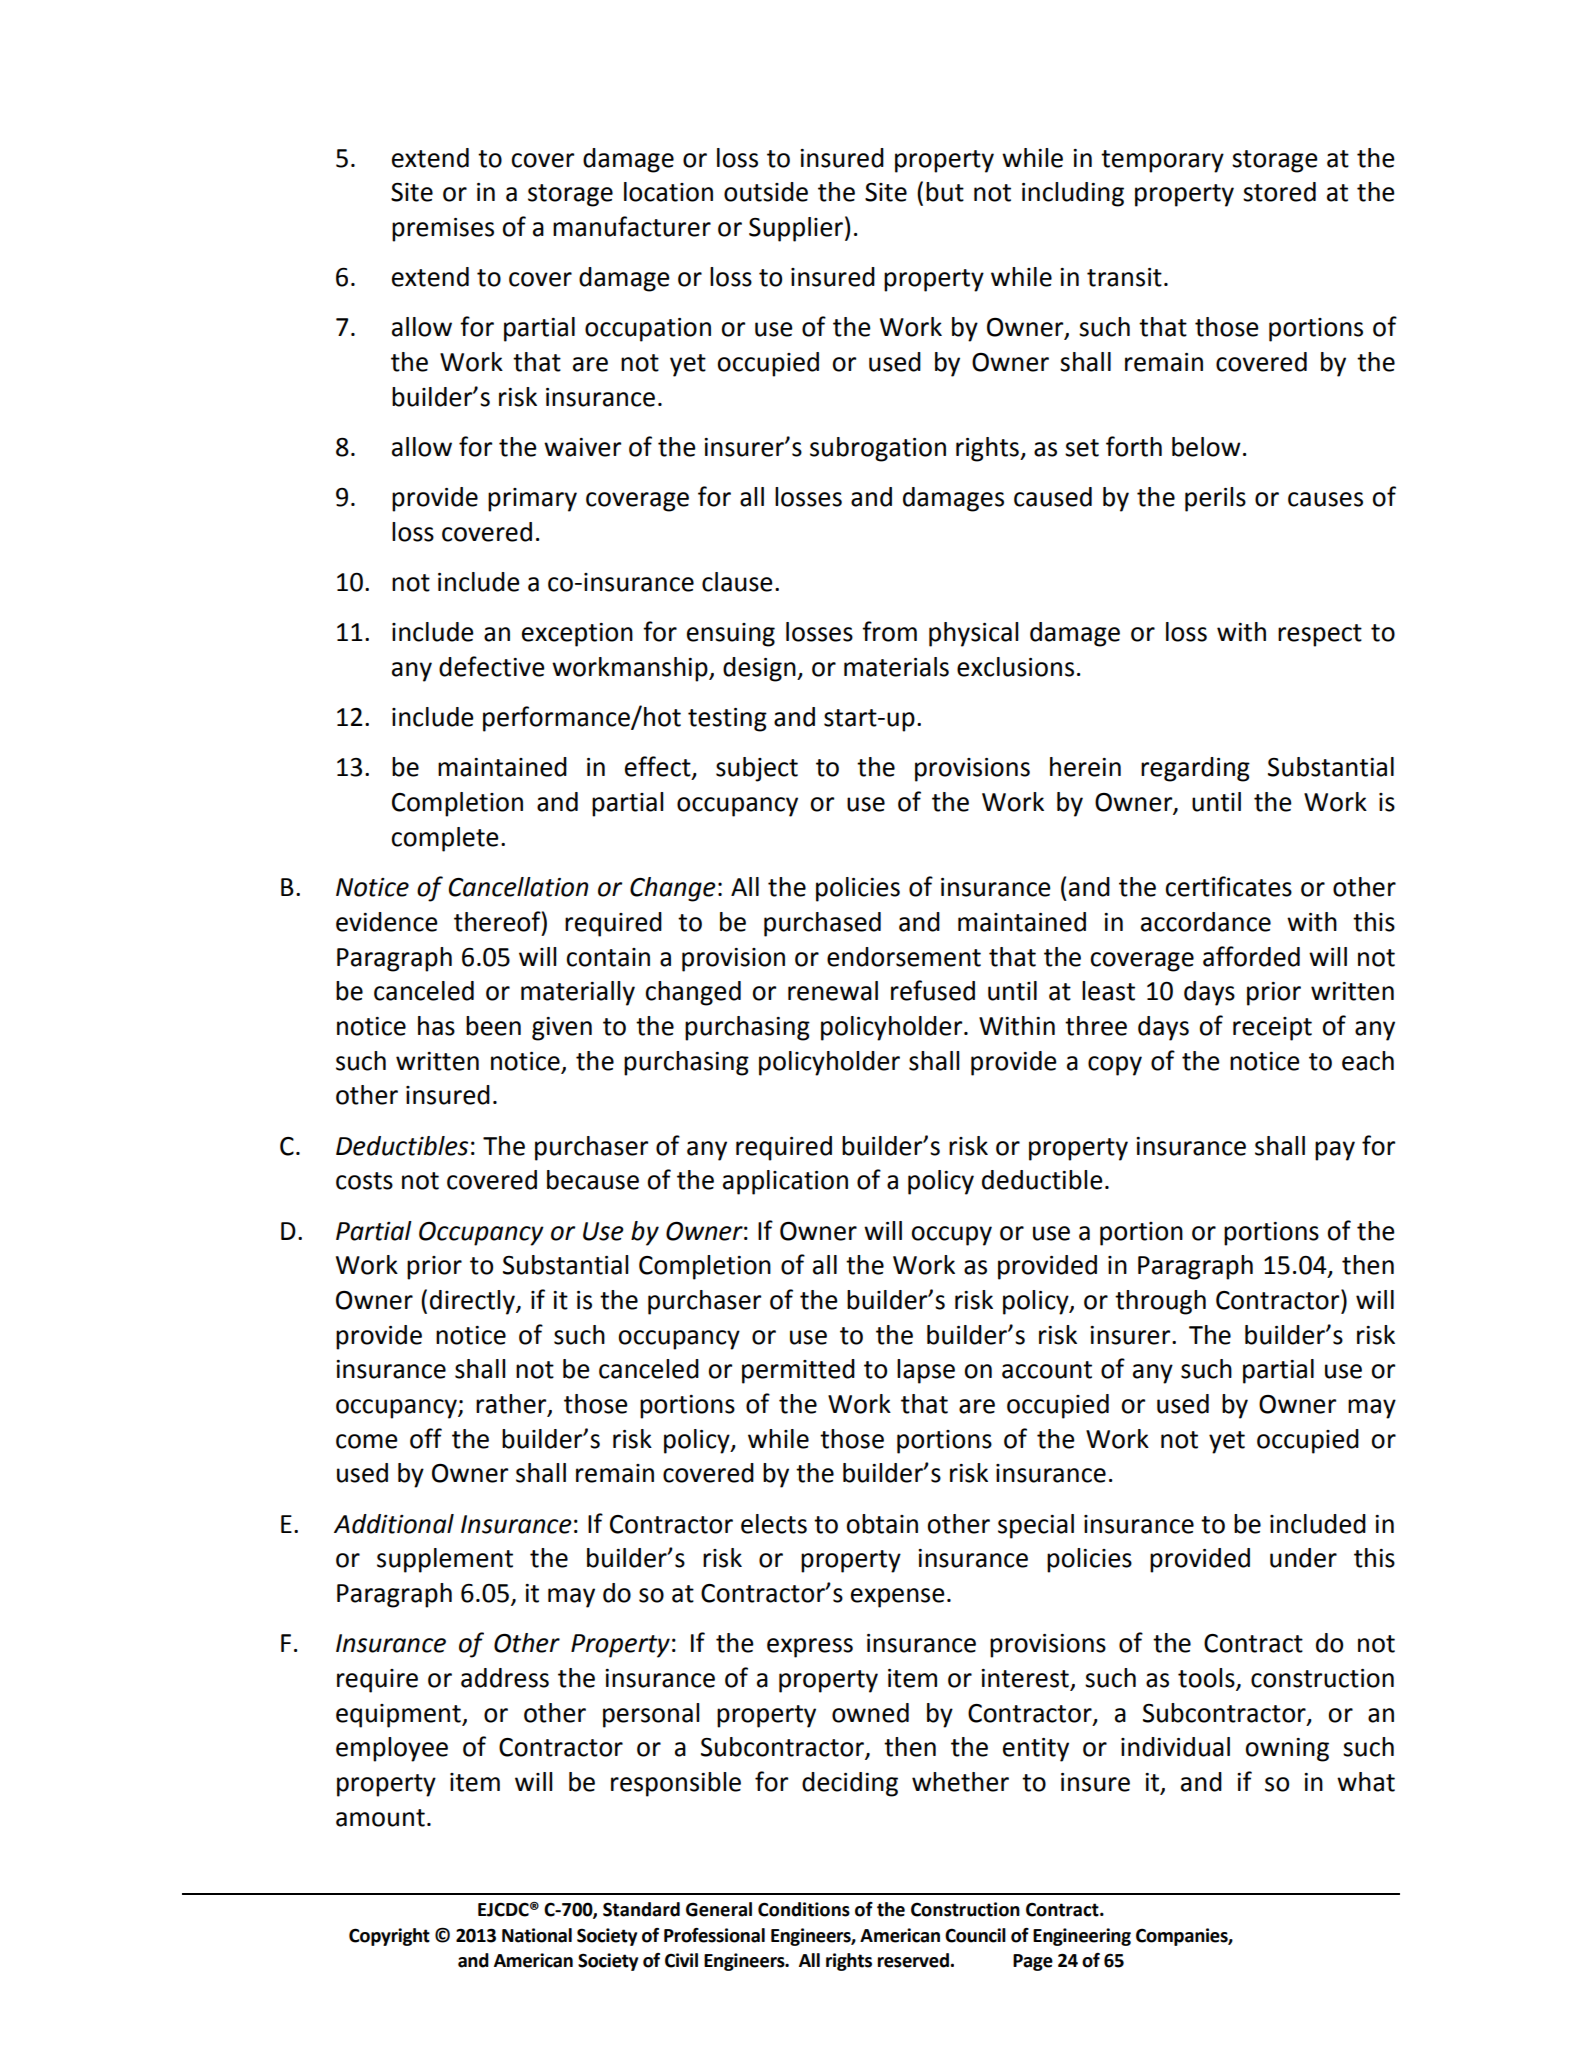 The height and width of the document is (2047, 1582). What do you see at coordinates (1160, 1302) in the document?
I see `through` at bounding box center [1160, 1302].
